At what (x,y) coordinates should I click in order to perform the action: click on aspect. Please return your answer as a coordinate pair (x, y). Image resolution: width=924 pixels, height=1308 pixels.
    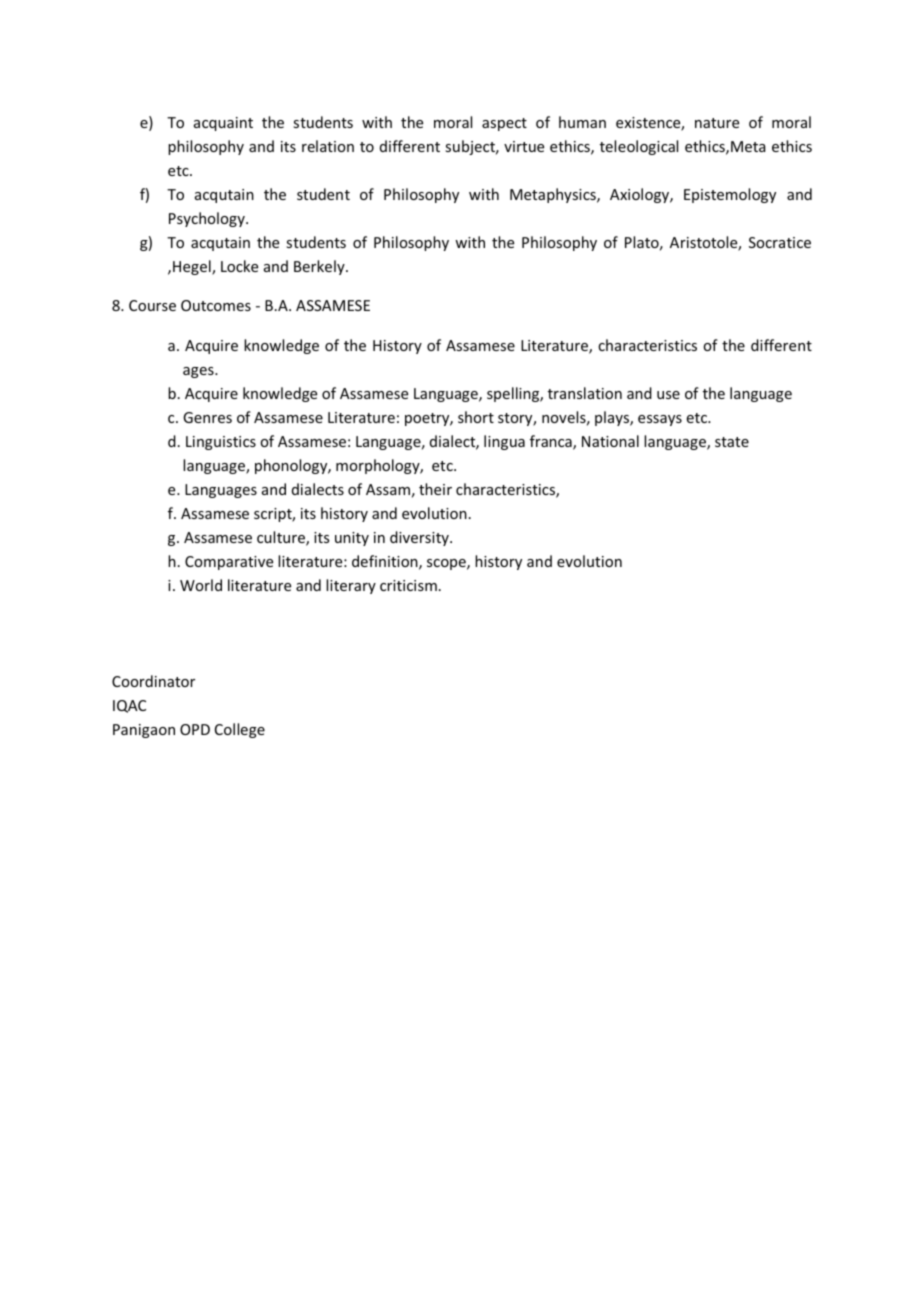
    Looking at the image, I should click on (504, 124).
